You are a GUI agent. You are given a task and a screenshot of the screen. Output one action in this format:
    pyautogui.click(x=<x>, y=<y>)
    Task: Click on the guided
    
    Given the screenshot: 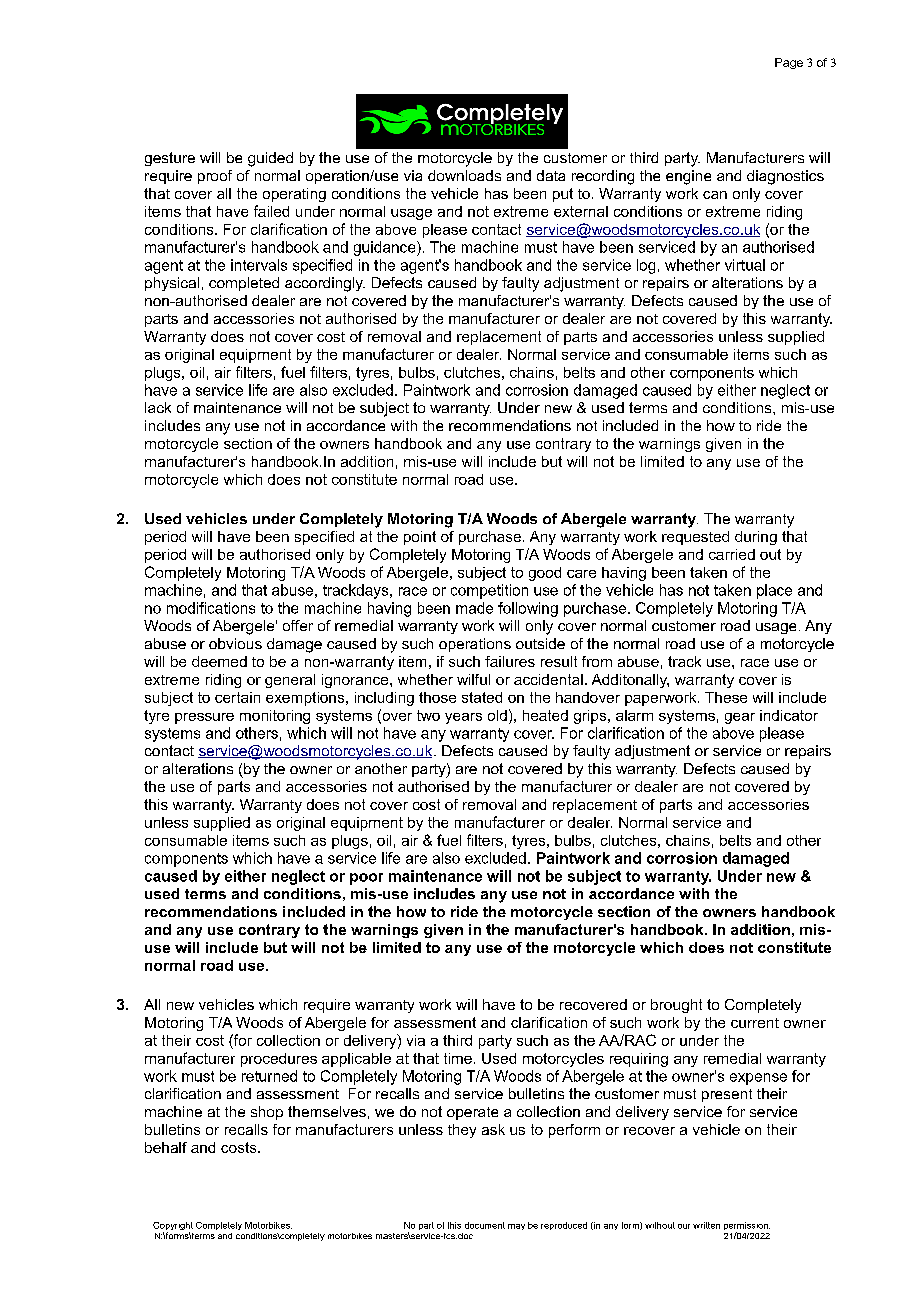 What is the action you would take?
    pyautogui.click(x=270, y=159)
